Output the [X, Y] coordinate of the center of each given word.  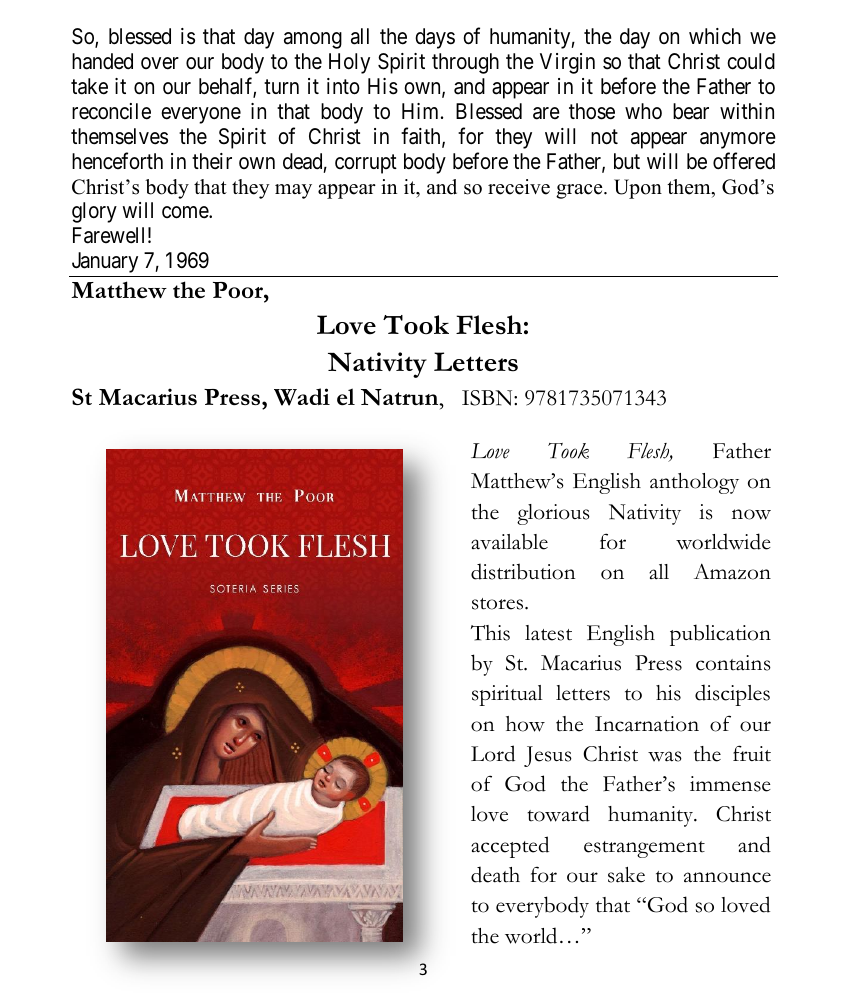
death [495, 874]
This [490, 633]
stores [499, 604]
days [435, 38]
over [160, 63]
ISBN [488, 398]
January [105, 262]
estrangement [644, 849]
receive [519, 187]
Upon [638, 189]
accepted [510, 847]
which [715, 36]
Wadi [302, 397]
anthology [694, 483]
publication [720, 635]
